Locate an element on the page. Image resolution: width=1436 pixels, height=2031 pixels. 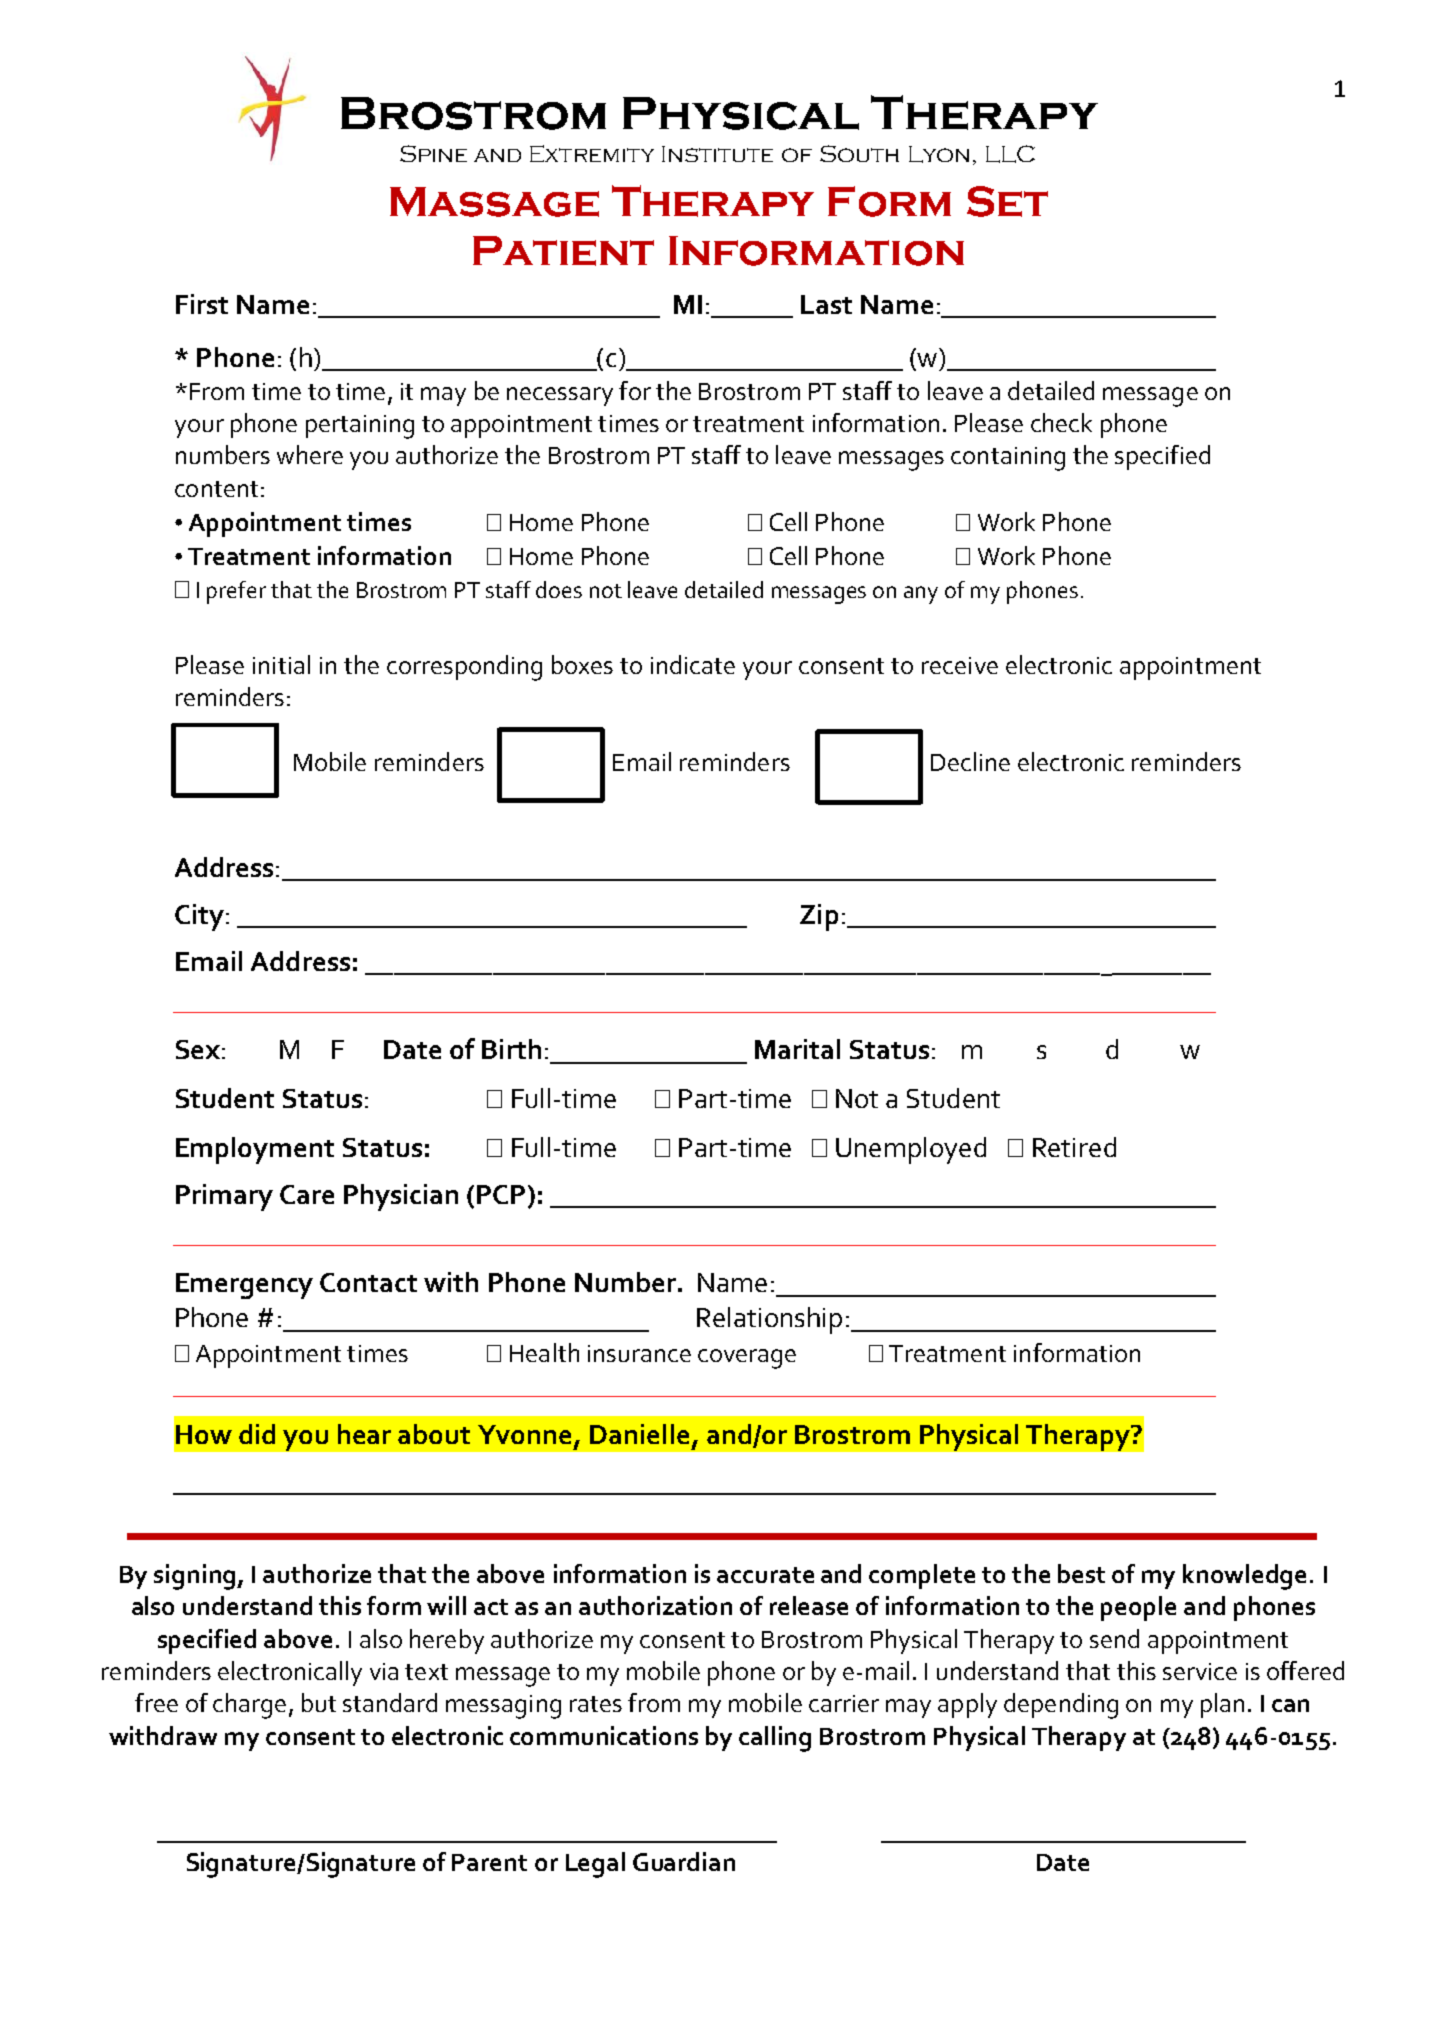
Marital is located at coordinates (797, 1049).
